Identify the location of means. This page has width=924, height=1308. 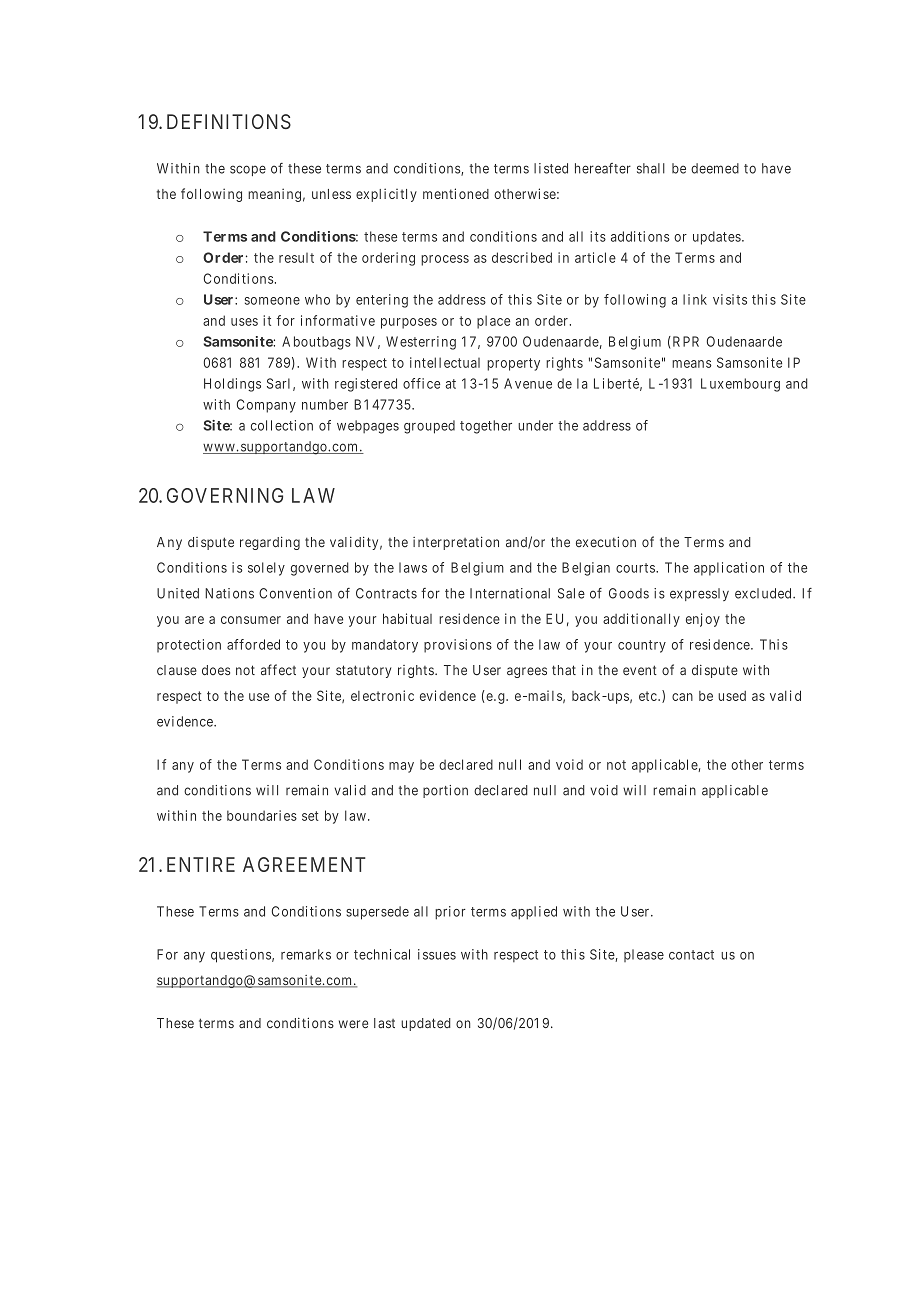
(692, 364).
